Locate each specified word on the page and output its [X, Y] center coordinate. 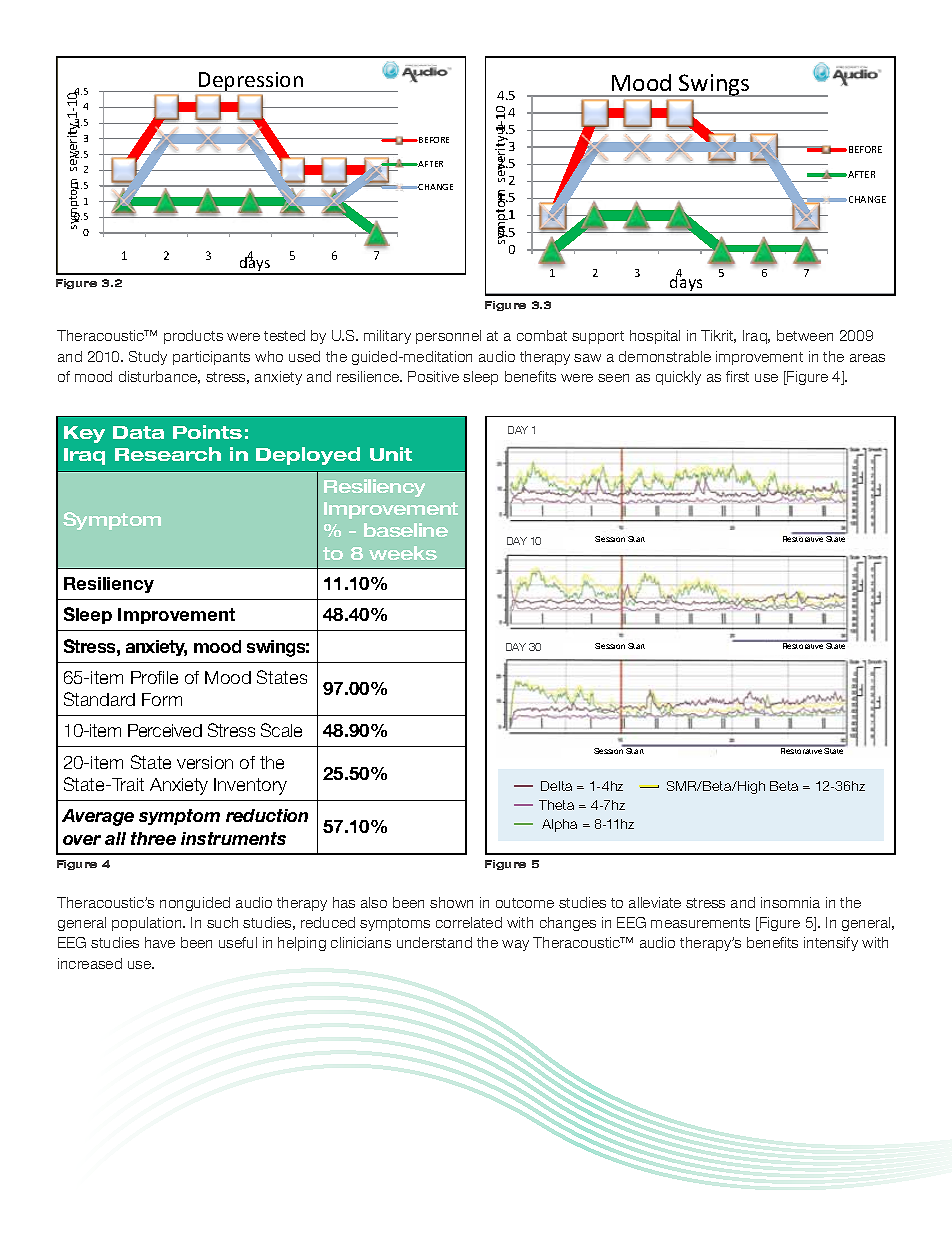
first [737, 376]
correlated [469, 922]
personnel [448, 337]
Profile [154, 677]
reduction [267, 815]
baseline [406, 530]
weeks [403, 553]
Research [168, 454]
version [205, 762]
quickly [678, 378]
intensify [831, 944]
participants [211, 358]
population [148, 924]
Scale [281, 730]
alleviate [655, 902]
